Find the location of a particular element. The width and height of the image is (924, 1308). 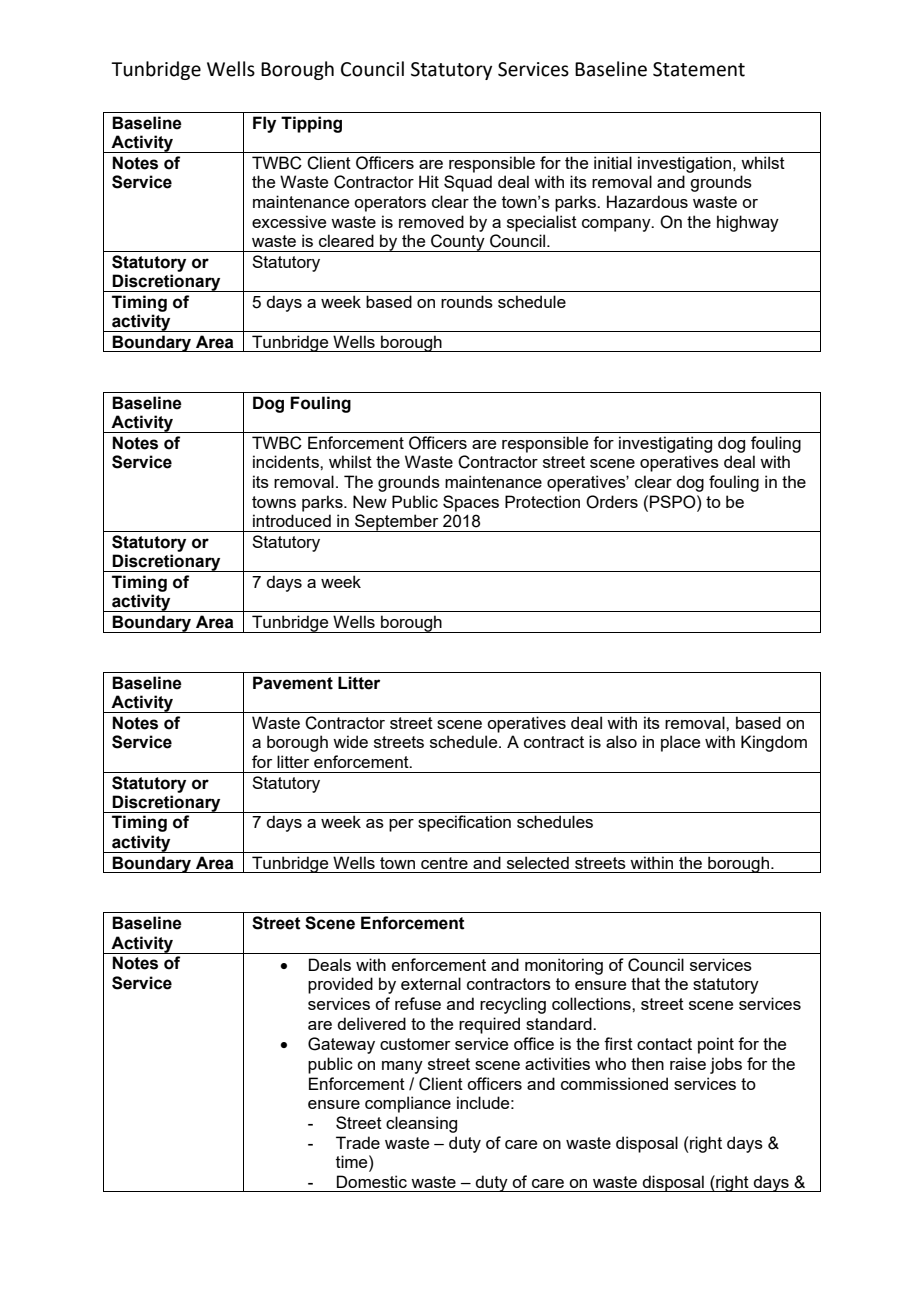

provided is located at coordinates (340, 985).
